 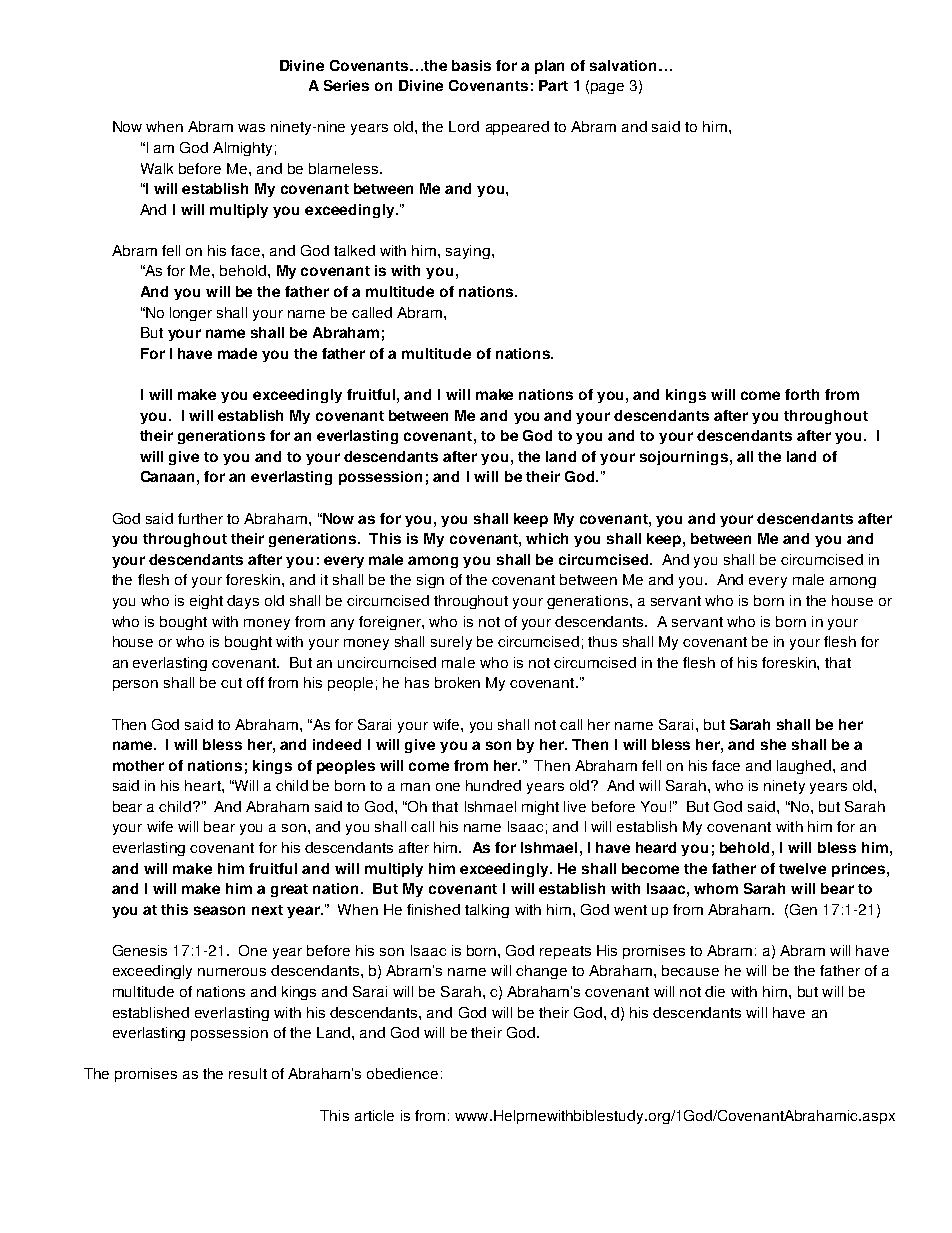 What do you see at coordinates (493, 785) in the document?
I see `hundred` at bounding box center [493, 785].
